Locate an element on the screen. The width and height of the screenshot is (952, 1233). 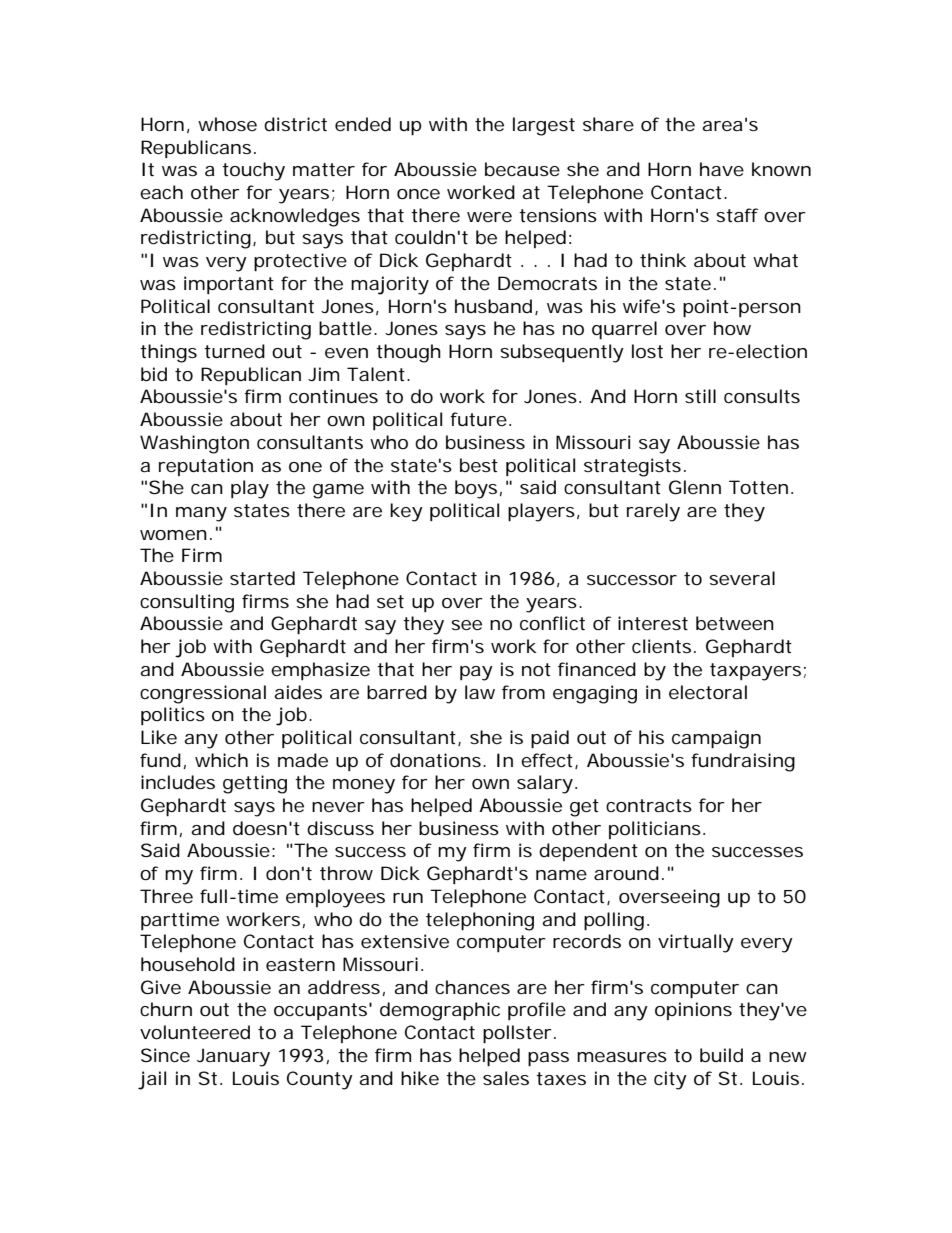
salary is located at coordinates (545, 784).
